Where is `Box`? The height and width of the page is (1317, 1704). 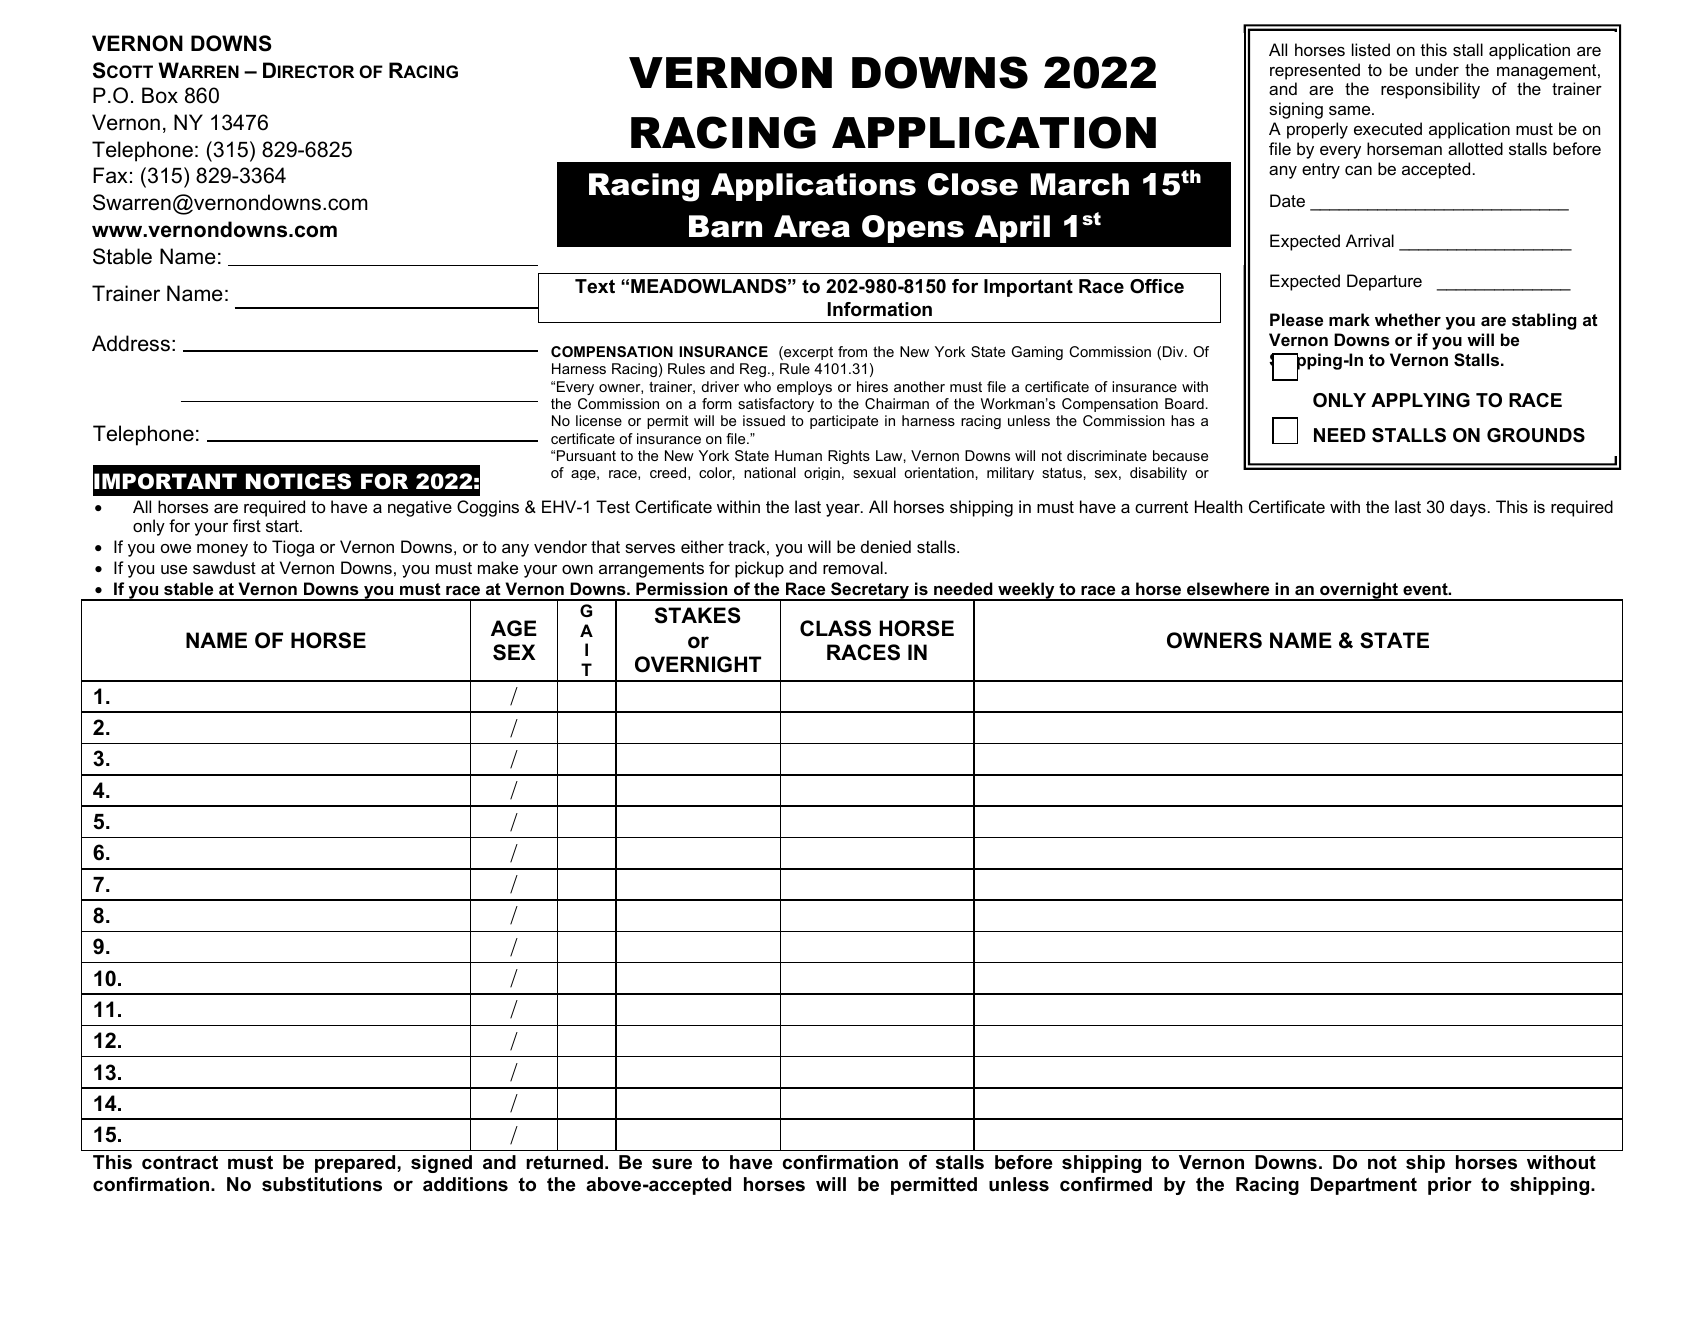
Box is located at coordinates (160, 95).
